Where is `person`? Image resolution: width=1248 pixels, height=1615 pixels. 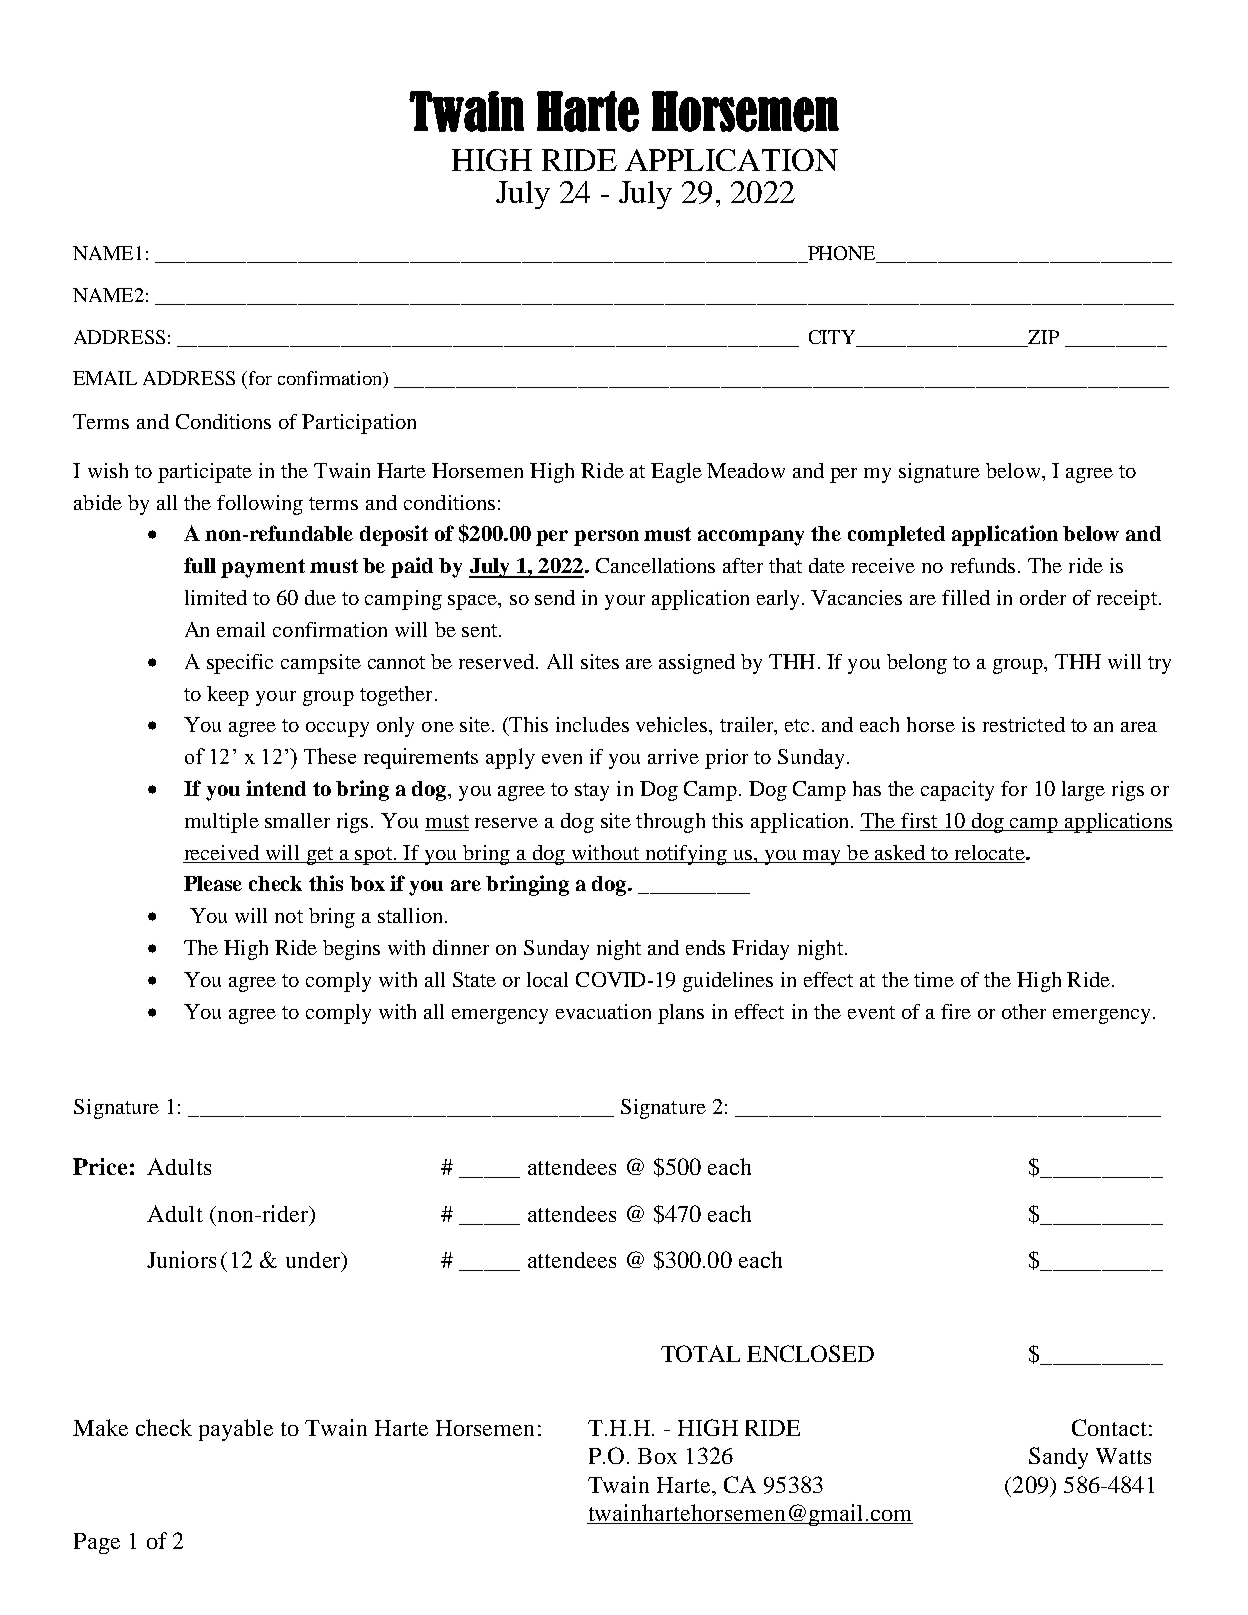 person is located at coordinates (606, 538).
